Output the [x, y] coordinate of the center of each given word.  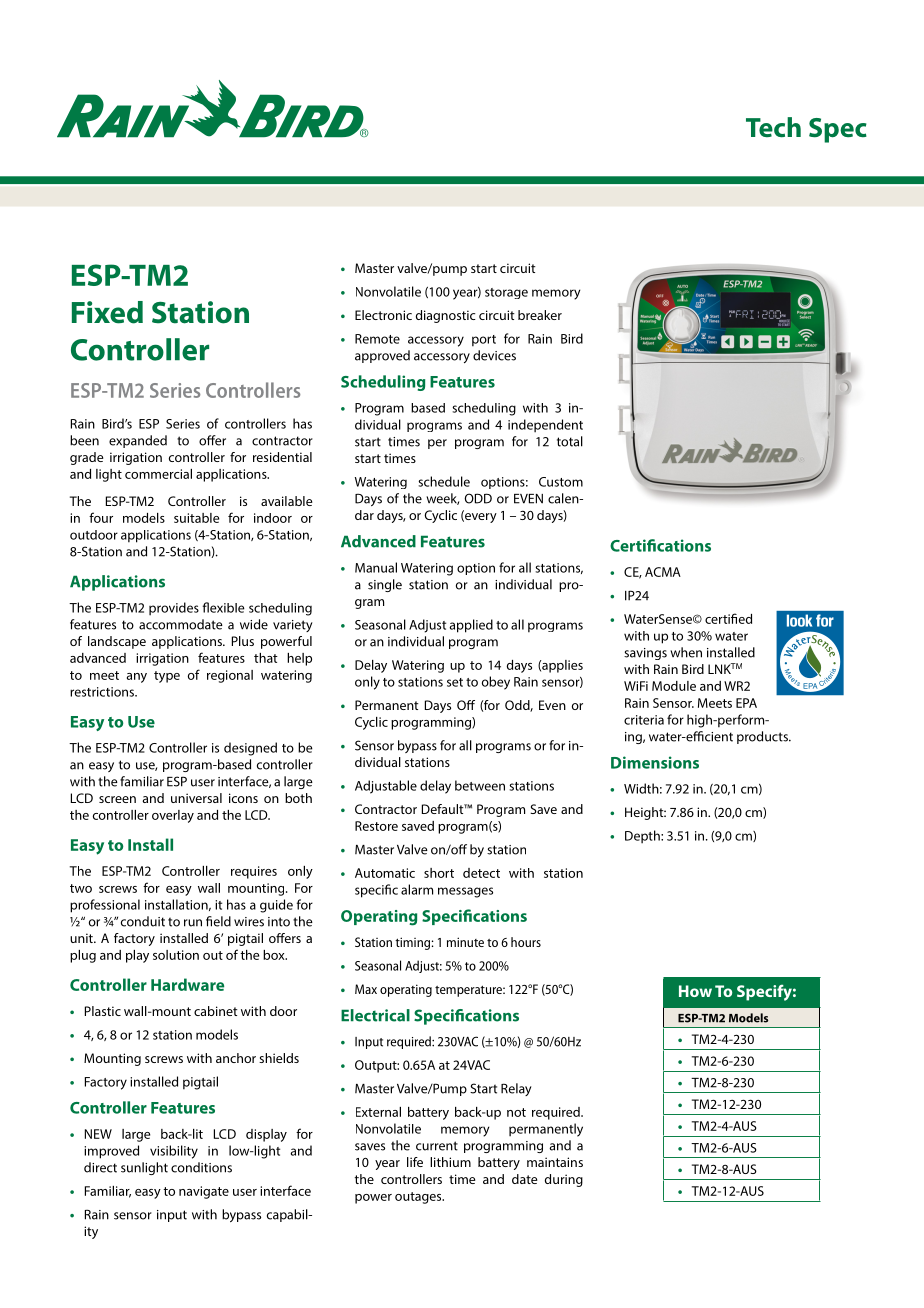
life [415, 1162]
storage [506, 293]
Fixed [107, 312]
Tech [773, 127]
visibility [174, 1152]
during [564, 1180]
